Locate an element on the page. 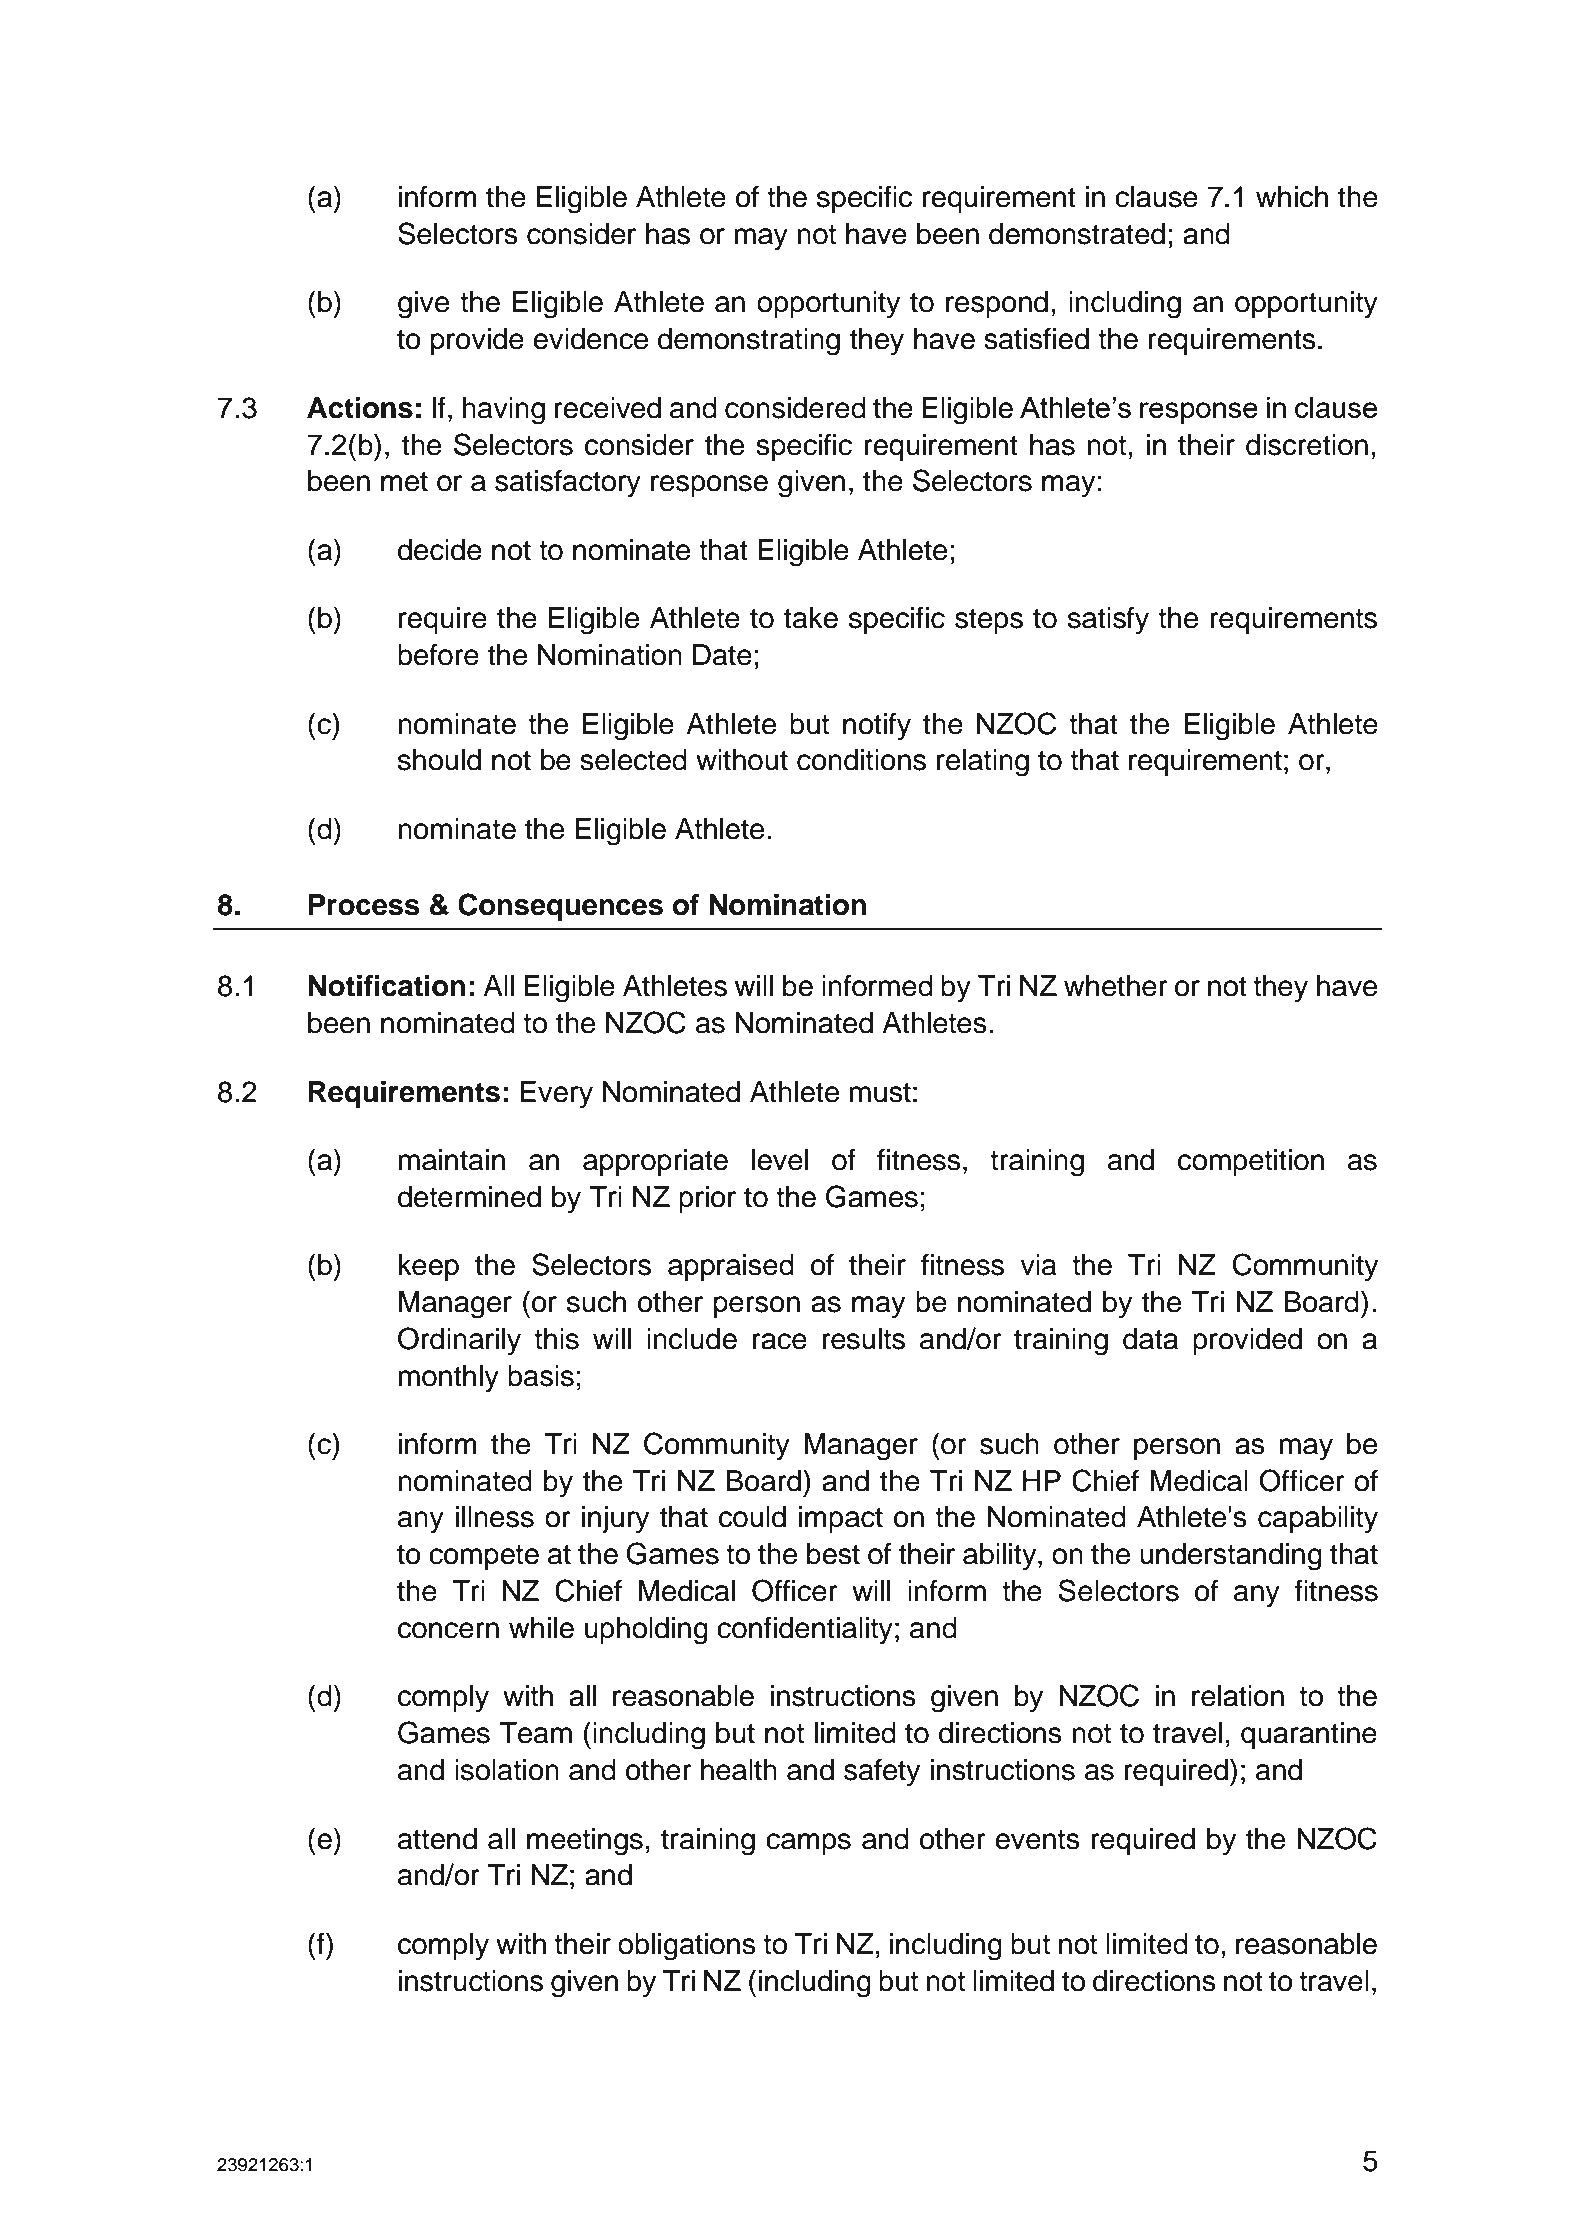  demonstrating is located at coordinates (749, 342).
